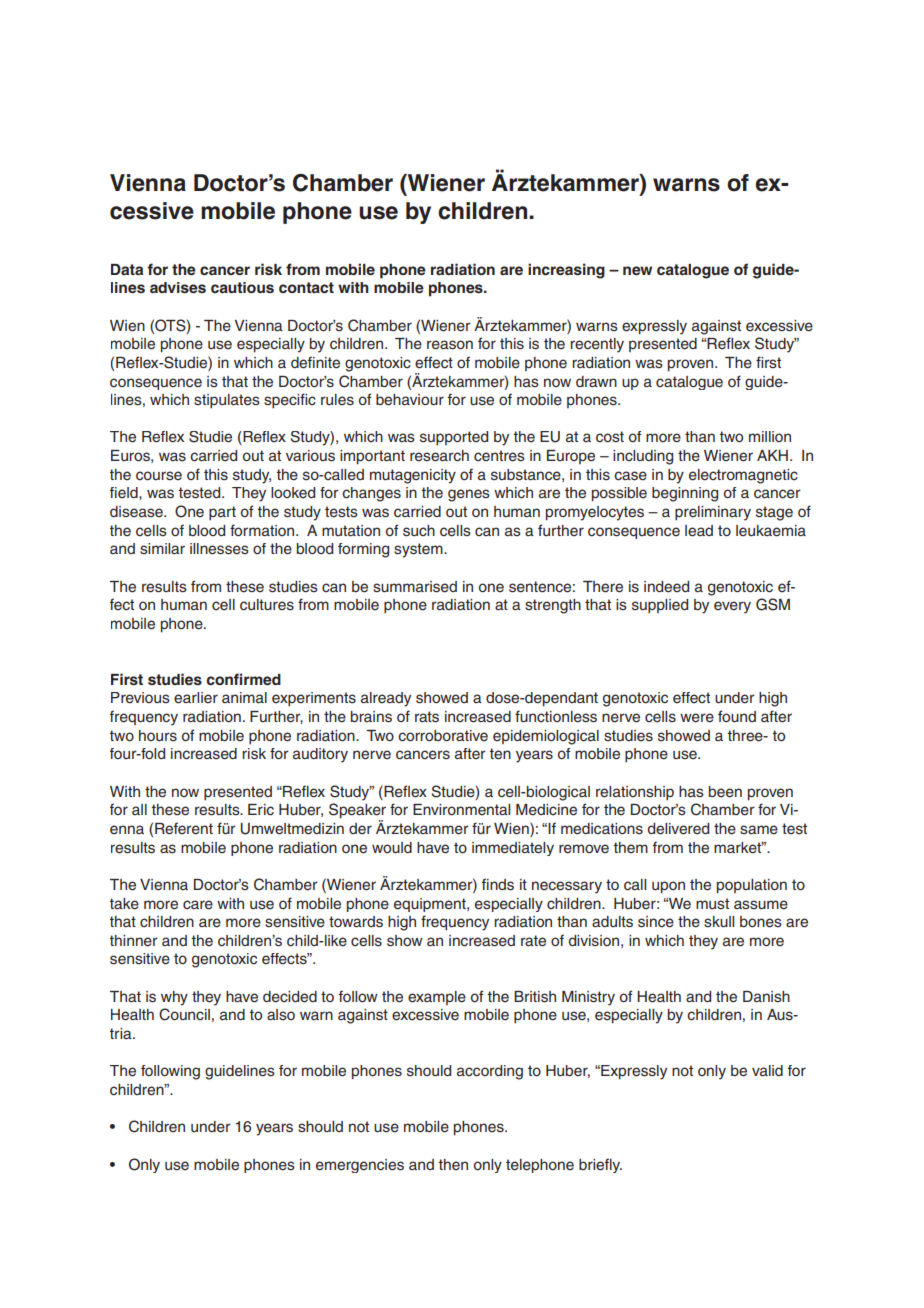 The width and height of the document is (924, 1308). I want to click on new, so click(637, 270).
